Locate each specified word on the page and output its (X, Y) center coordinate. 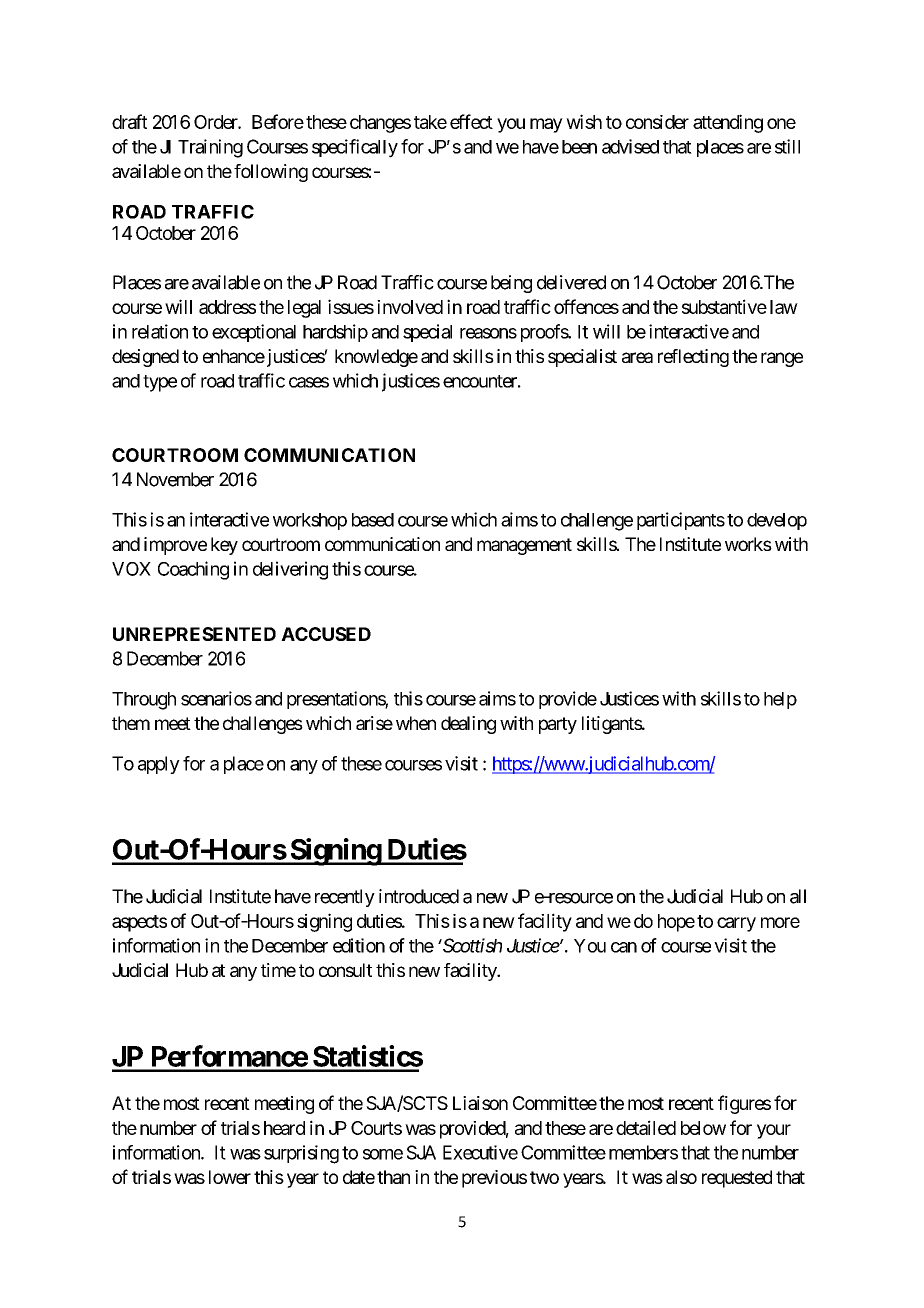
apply (159, 765)
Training (210, 148)
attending (728, 123)
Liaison (480, 1103)
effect (471, 121)
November (175, 479)
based (373, 520)
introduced (419, 896)
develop (777, 521)
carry (736, 924)
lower (230, 1177)
